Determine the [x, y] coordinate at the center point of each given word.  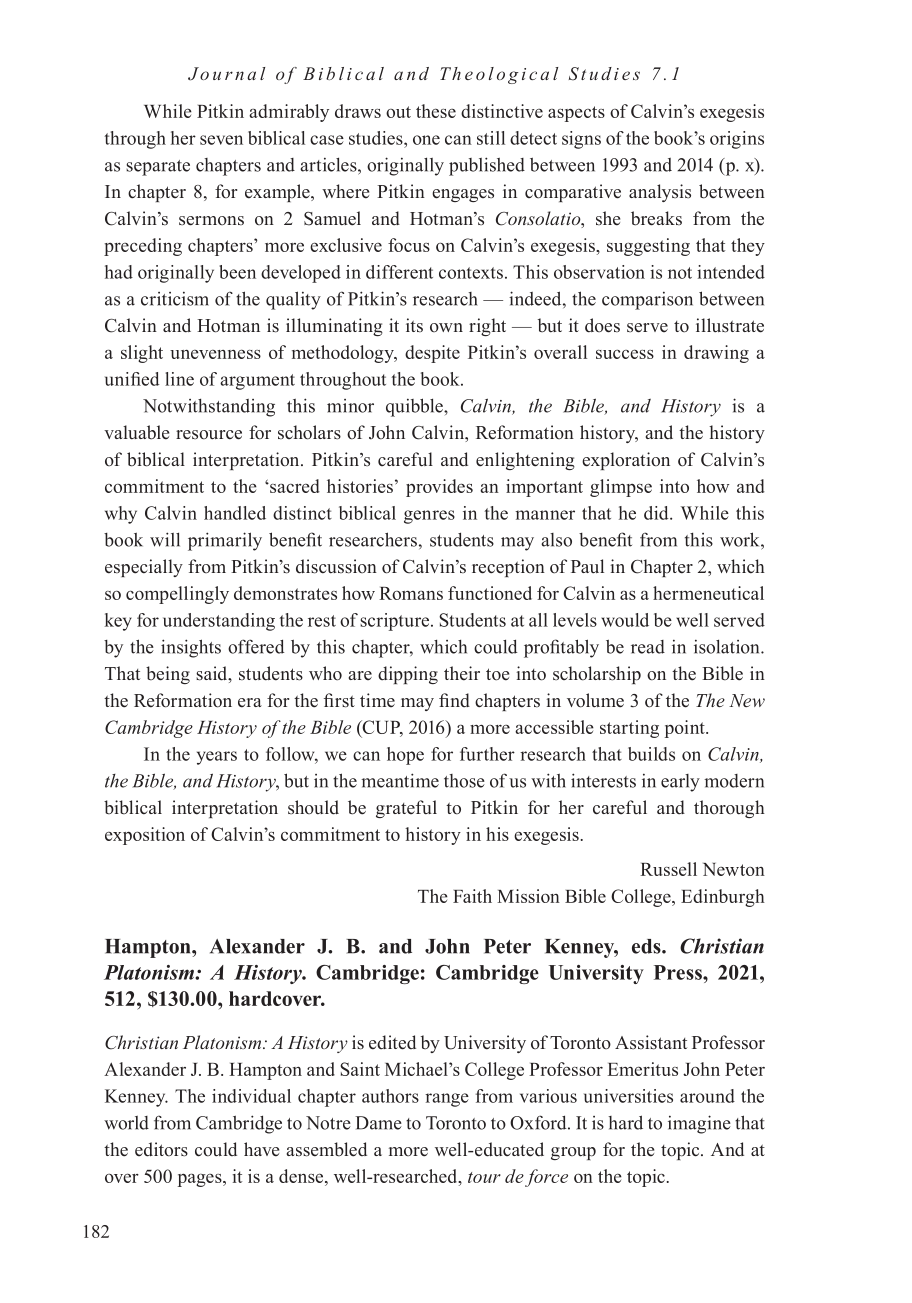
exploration [626, 461]
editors [161, 1149]
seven [221, 140]
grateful [406, 809]
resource [209, 435]
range [447, 1100]
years [217, 758]
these [436, 111]
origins [737, 140]
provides [439, 488]
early [680, 783]
